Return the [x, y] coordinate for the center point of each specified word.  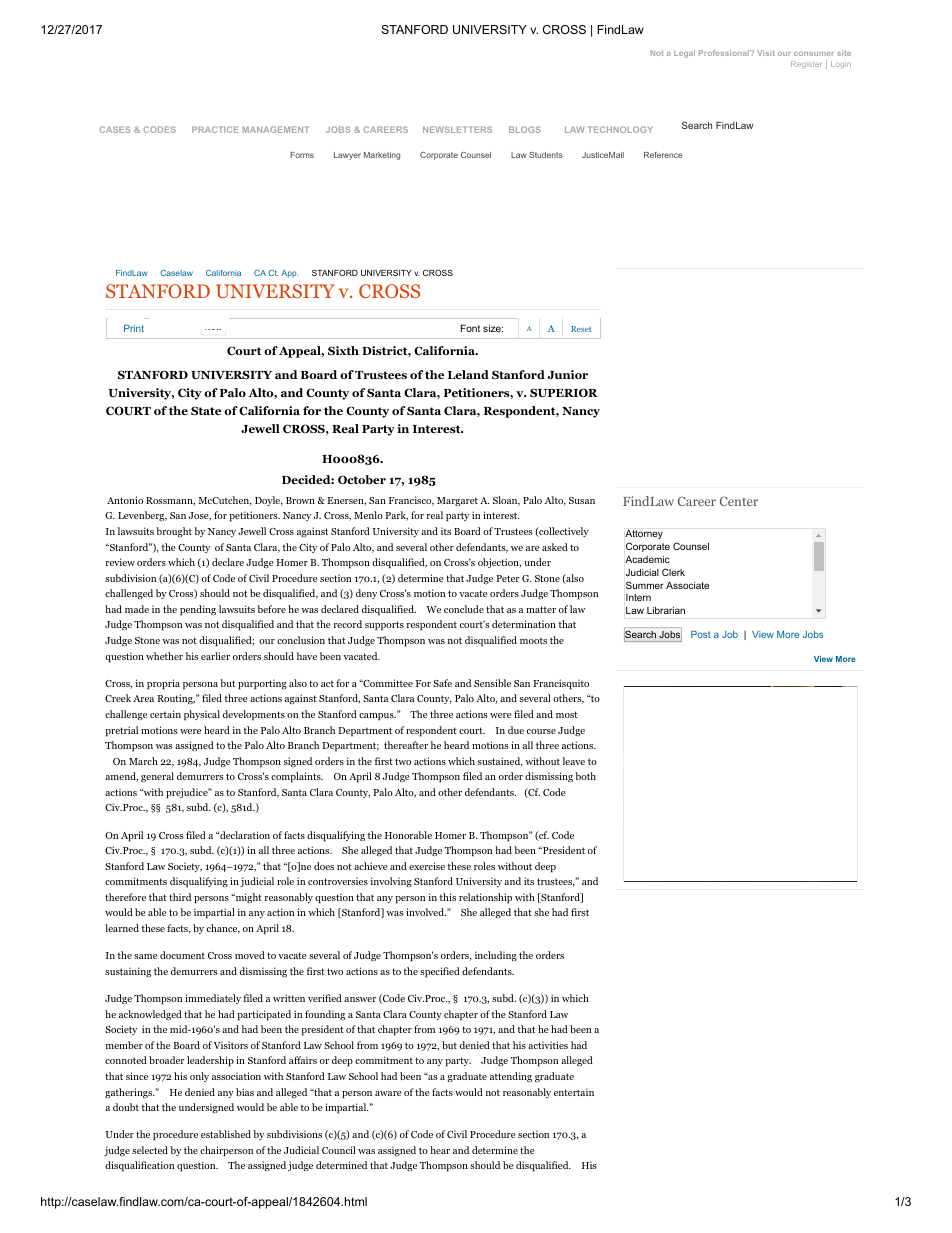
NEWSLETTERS [457, 129]
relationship [485, 898]
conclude [464, 609]
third [180, 897]
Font [470, 328]
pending [198, 610]
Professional [725, 53]
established [226, 1134]
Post [701, 634]
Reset [581, 329]
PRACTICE [215, 129]
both [585, 776]
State [206, 410]
